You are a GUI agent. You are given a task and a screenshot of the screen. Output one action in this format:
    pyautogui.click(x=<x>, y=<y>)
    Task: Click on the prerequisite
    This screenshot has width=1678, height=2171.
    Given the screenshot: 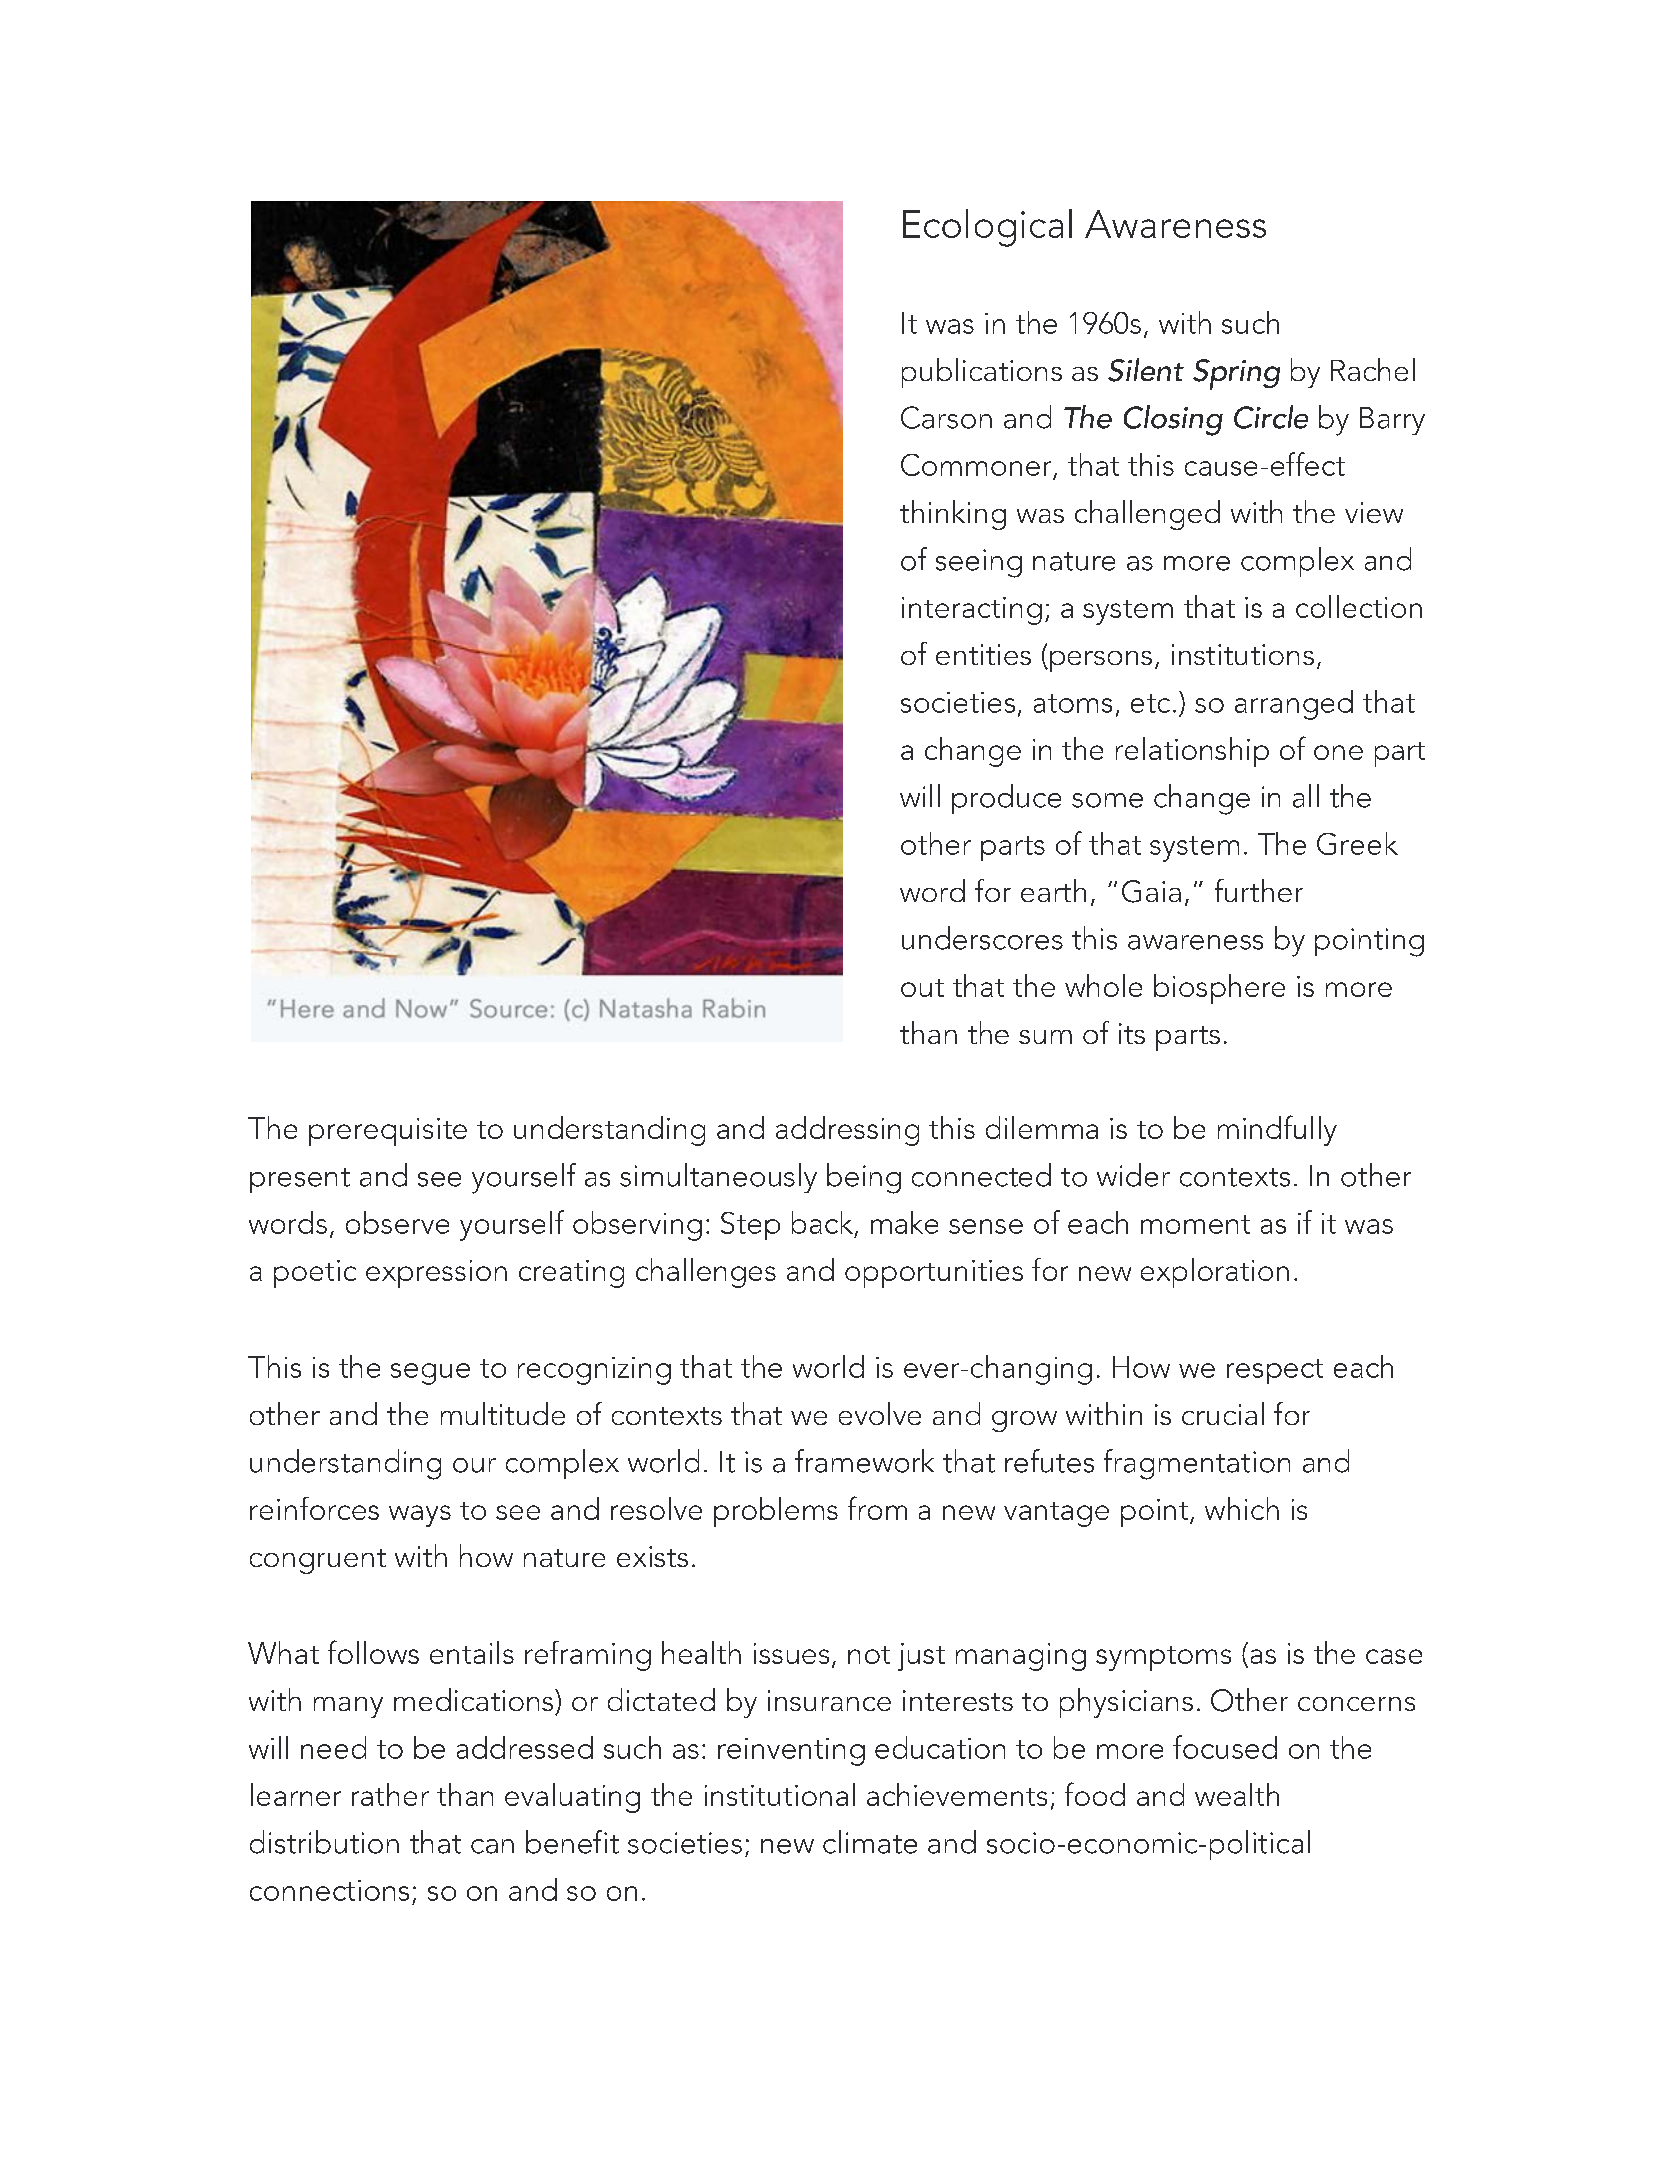 What is the action you would take?
    pyautogui.click(x=388, y=1132)
